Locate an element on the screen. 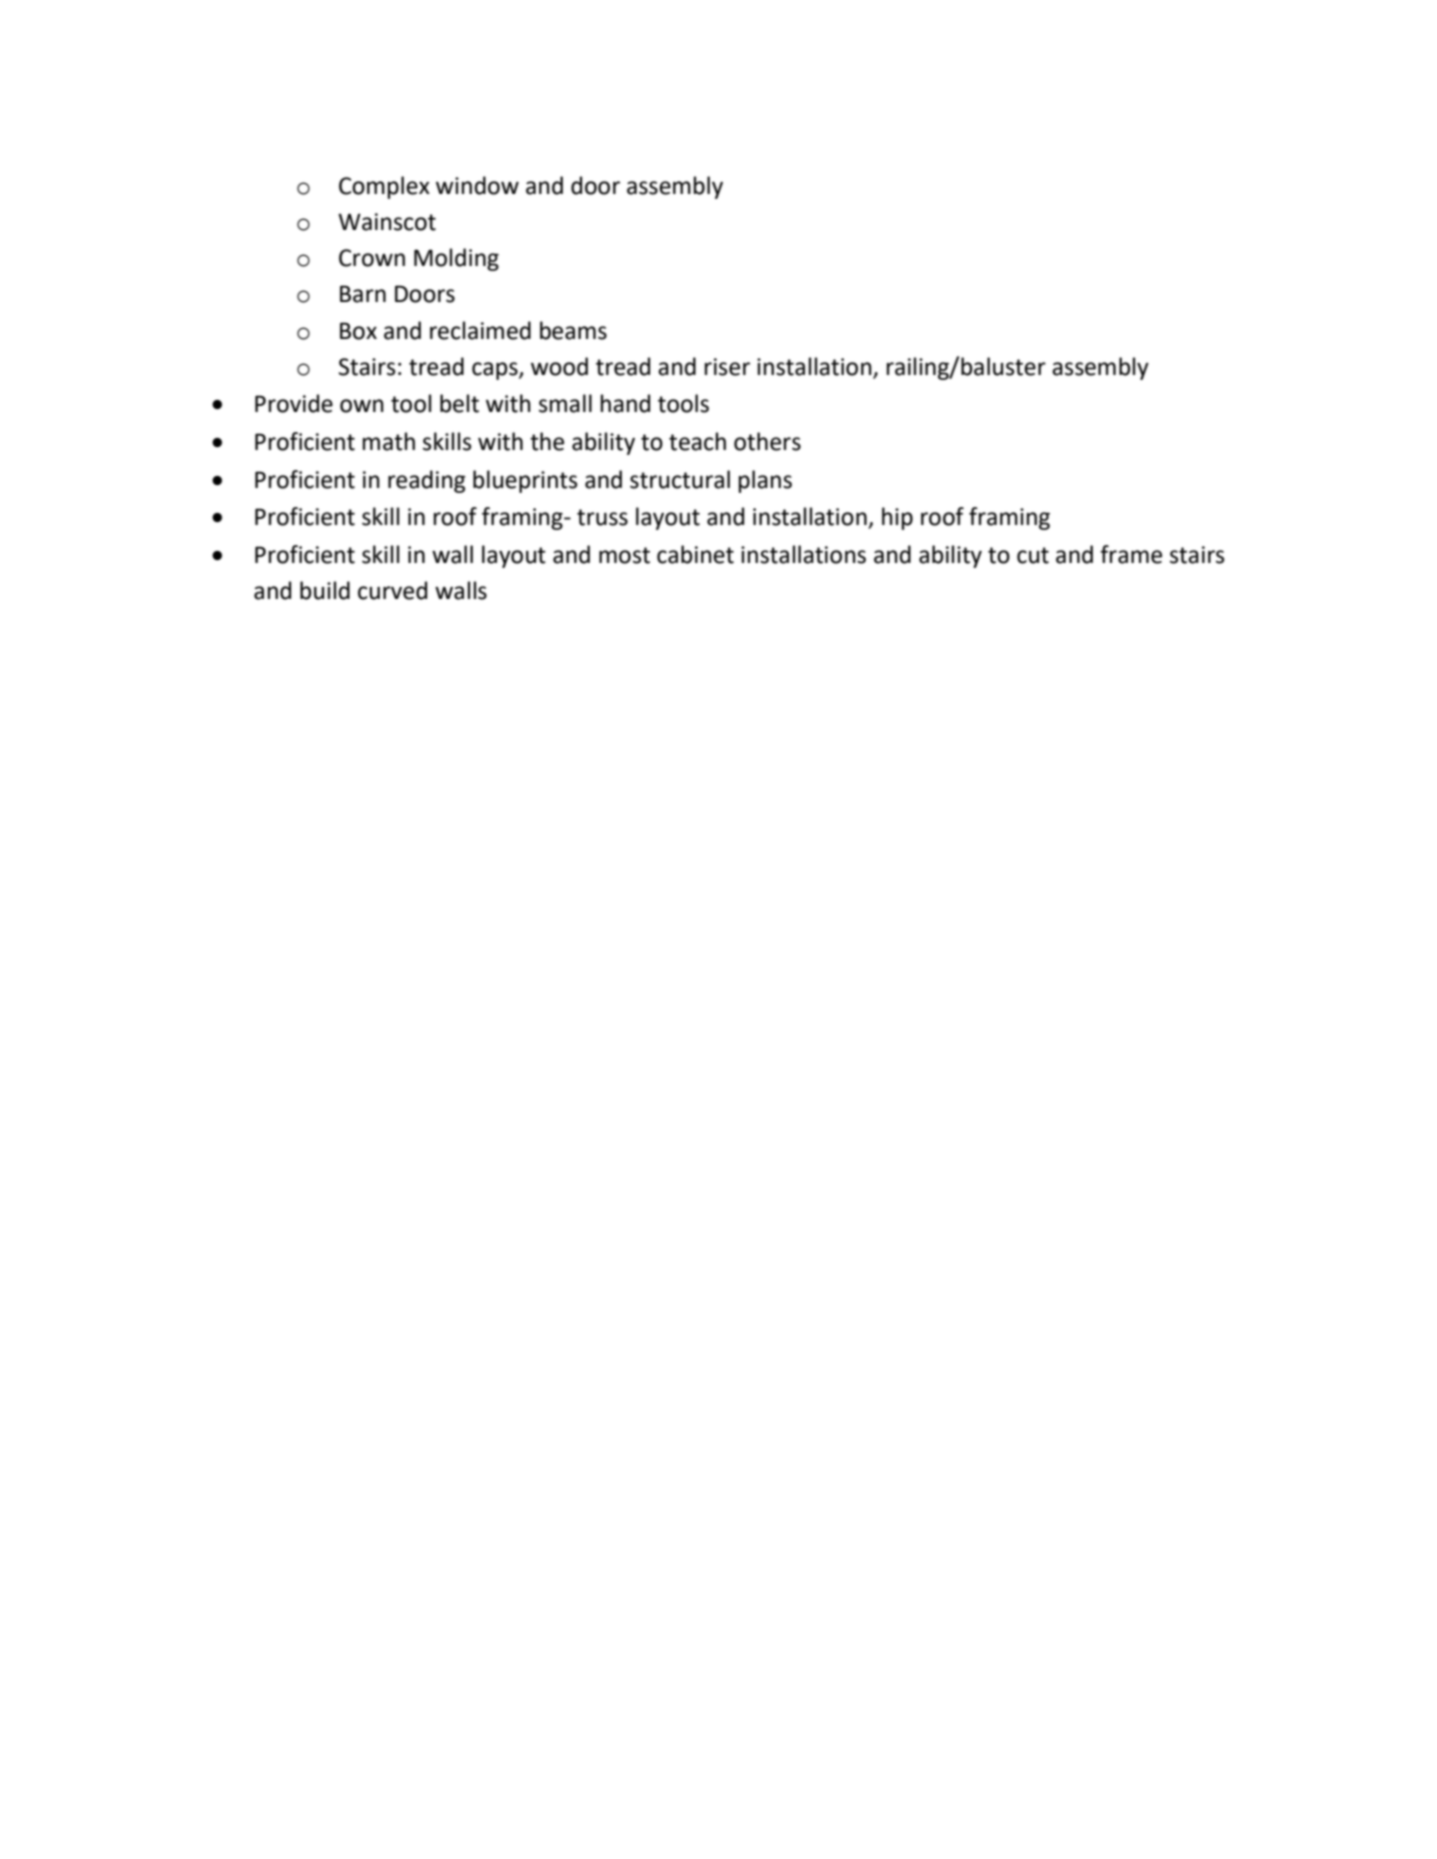 This screenshot has height=1859, width=1437. math is located at coordinates (389, 441).
